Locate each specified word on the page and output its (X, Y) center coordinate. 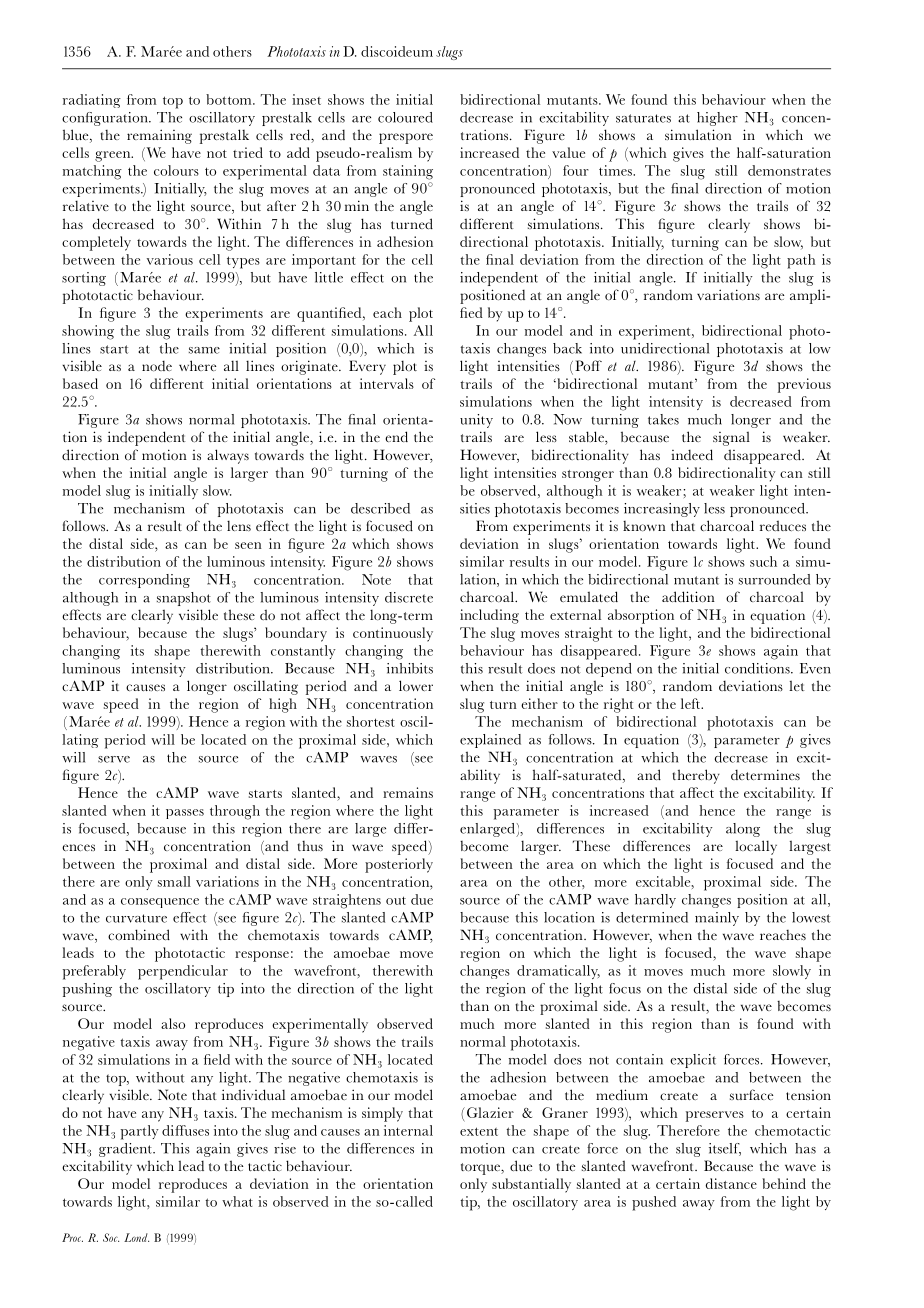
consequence (160, 903)
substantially (531, 1185)
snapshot (184, 599)
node (157, 365)
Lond (136, 1237)
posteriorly (399, 865)
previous (804, 385)
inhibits (410, 668)
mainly (717, 919)
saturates (643, 118)
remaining (159, 136)
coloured (405, 117)
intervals (387, 383)
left (692, 703)
